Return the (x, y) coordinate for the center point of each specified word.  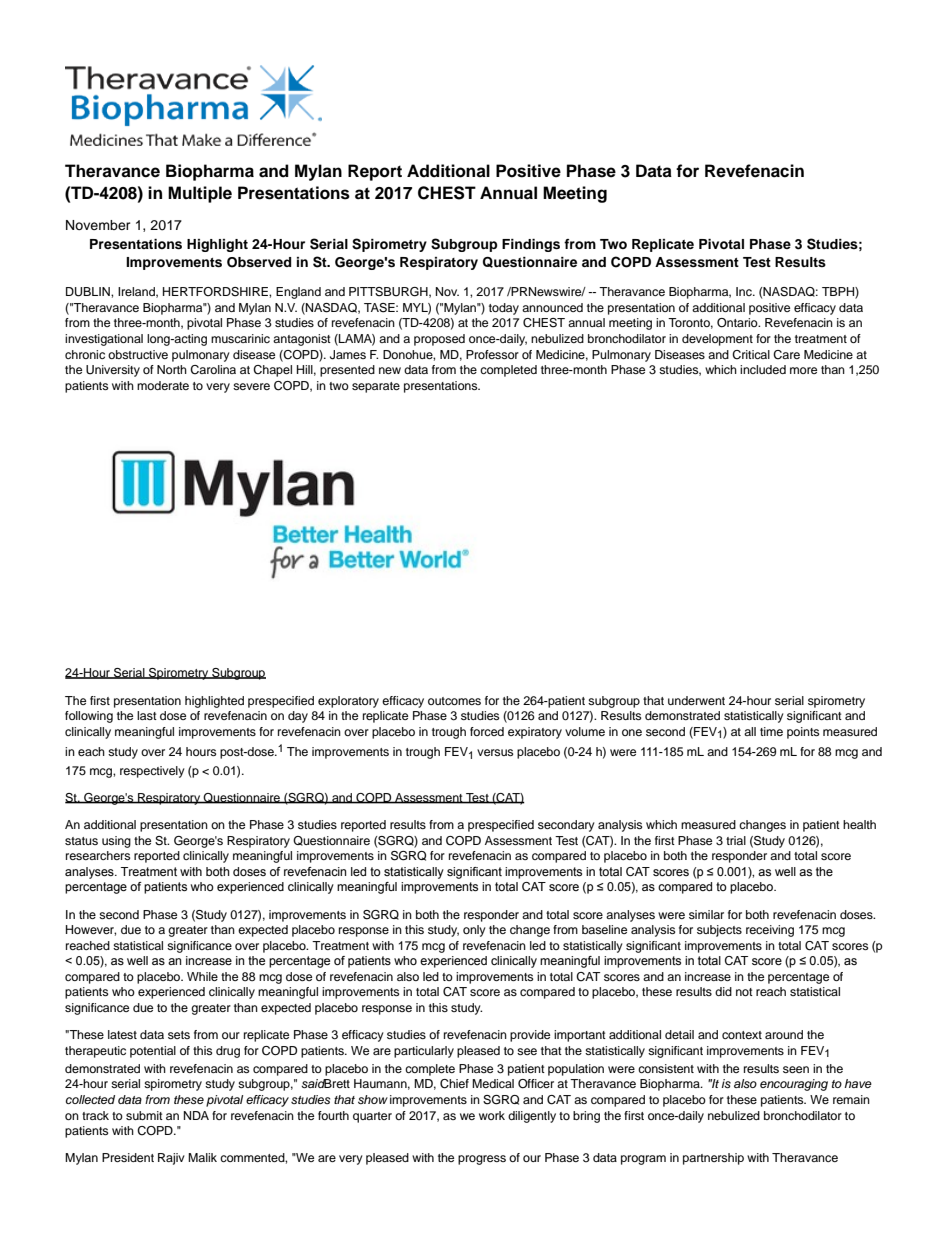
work (492, 1115)
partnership (713, 1159)
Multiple (200, 194)
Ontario (738, 323)
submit (144, 1115)
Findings (531, 245)
